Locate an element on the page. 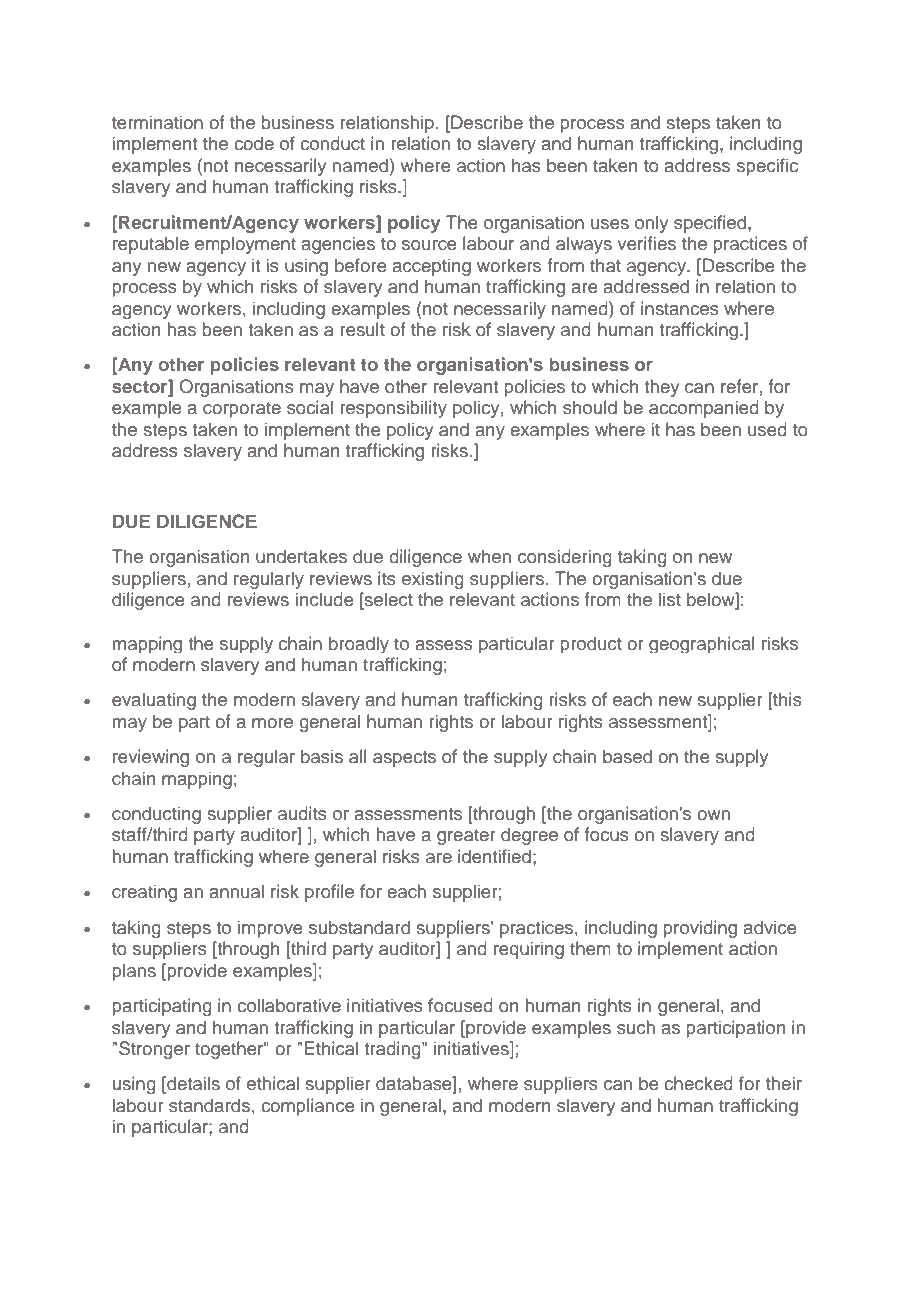  own is located at coordinates (713, 815).
